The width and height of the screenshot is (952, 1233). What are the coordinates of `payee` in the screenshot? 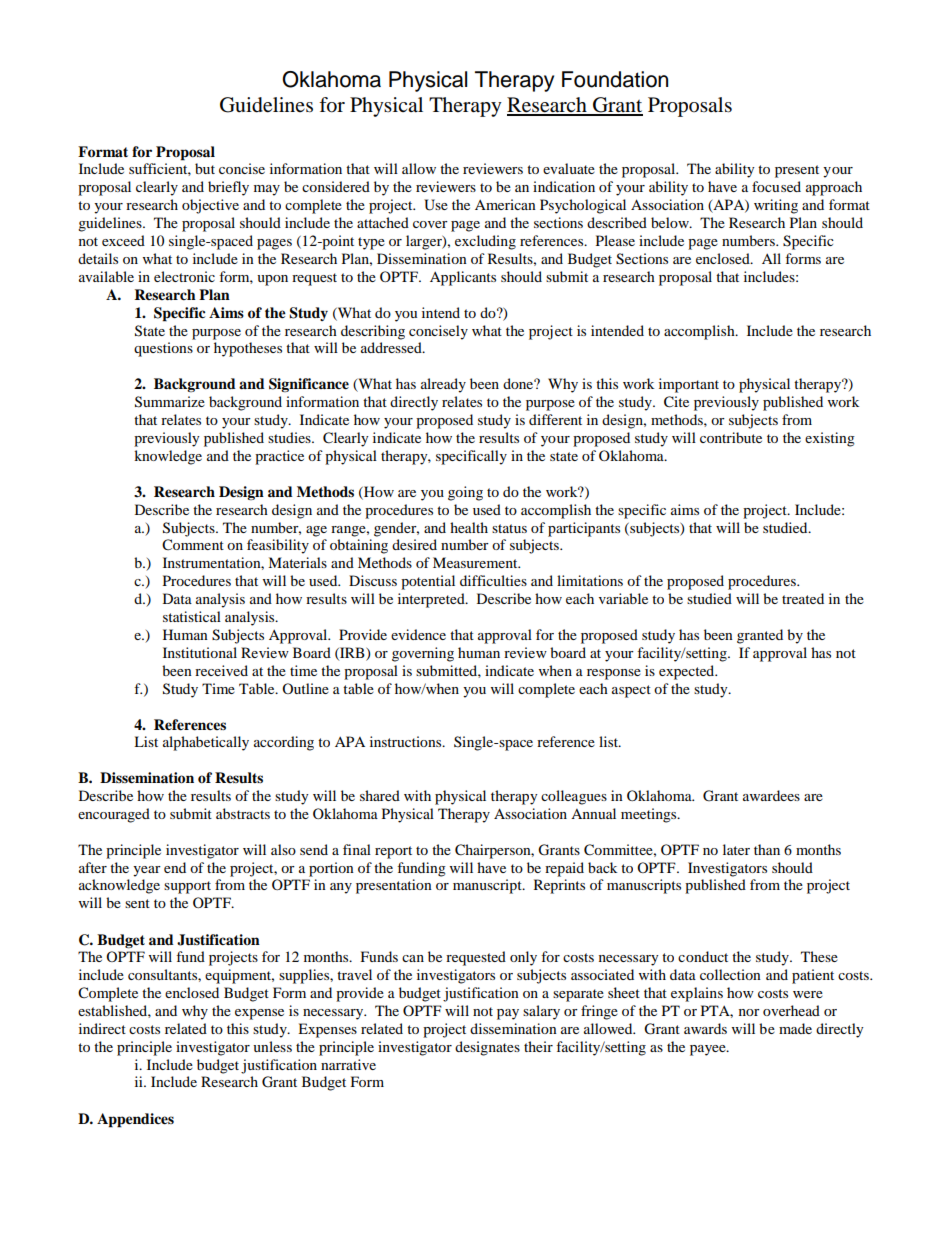 It's located at (709, 1050).
